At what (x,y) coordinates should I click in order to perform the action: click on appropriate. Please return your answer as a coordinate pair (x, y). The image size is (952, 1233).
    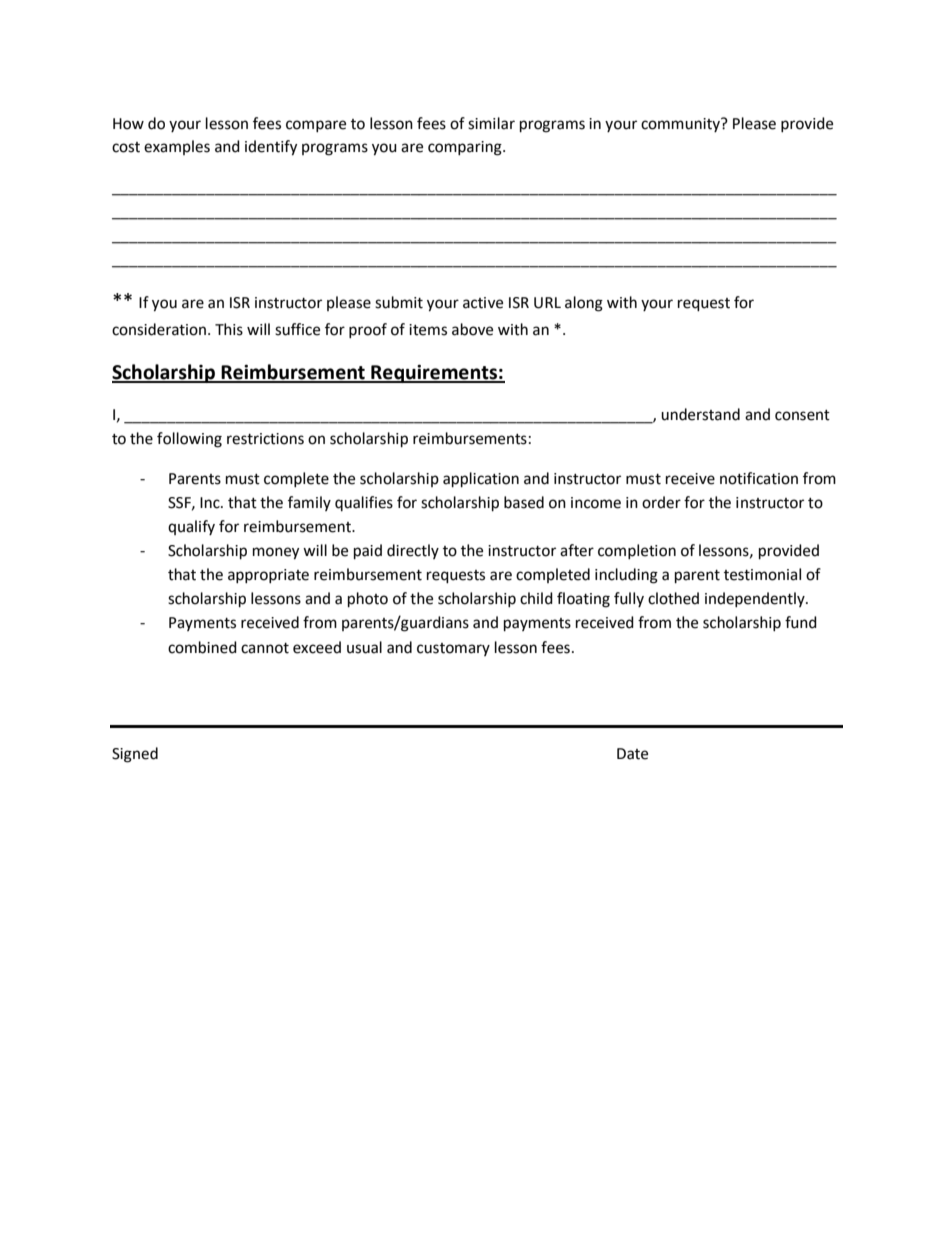
    Looking at the image, I should click on (268, 576).
